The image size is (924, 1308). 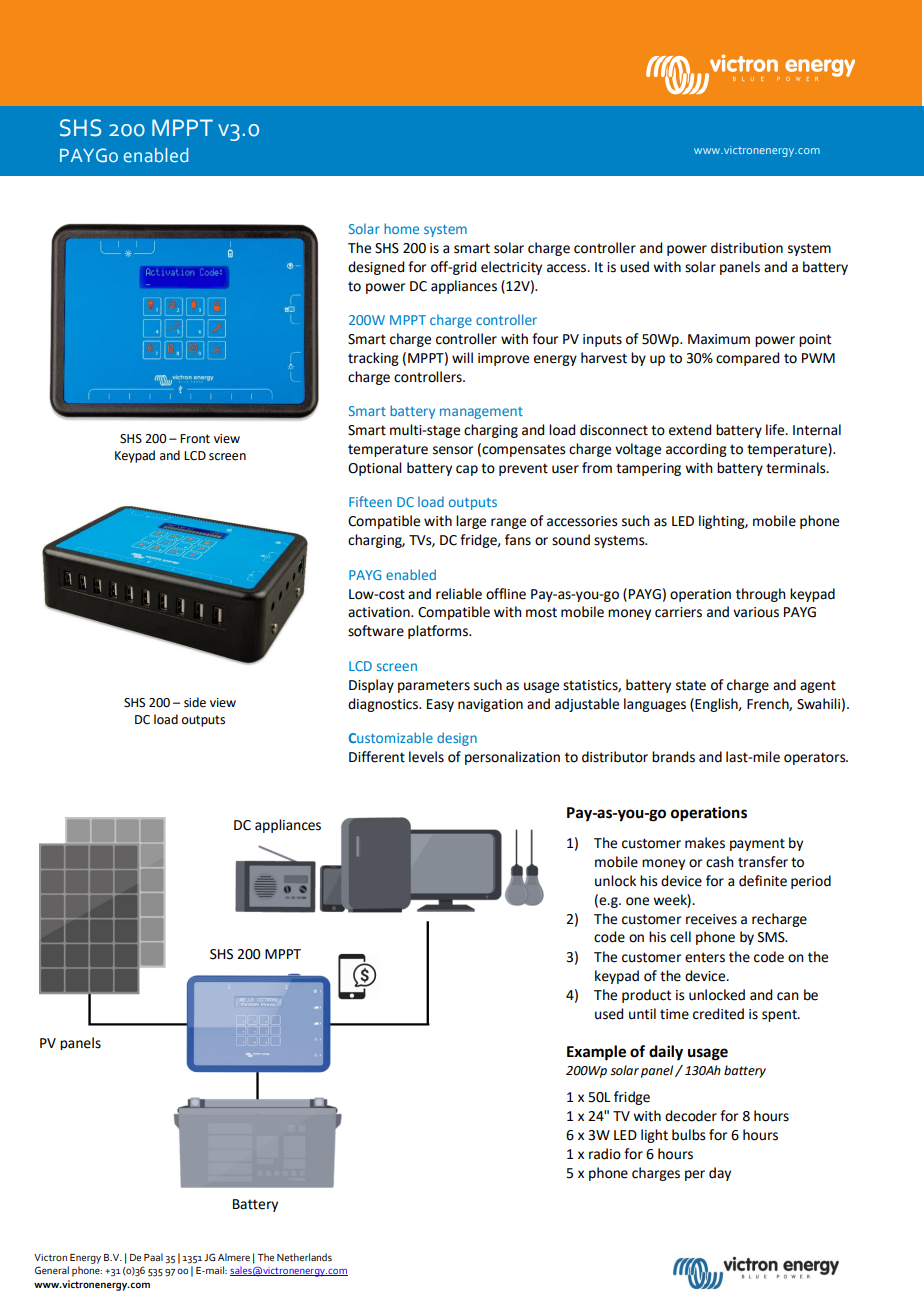 I want to click on distribution, so click(x=747, y=248).
